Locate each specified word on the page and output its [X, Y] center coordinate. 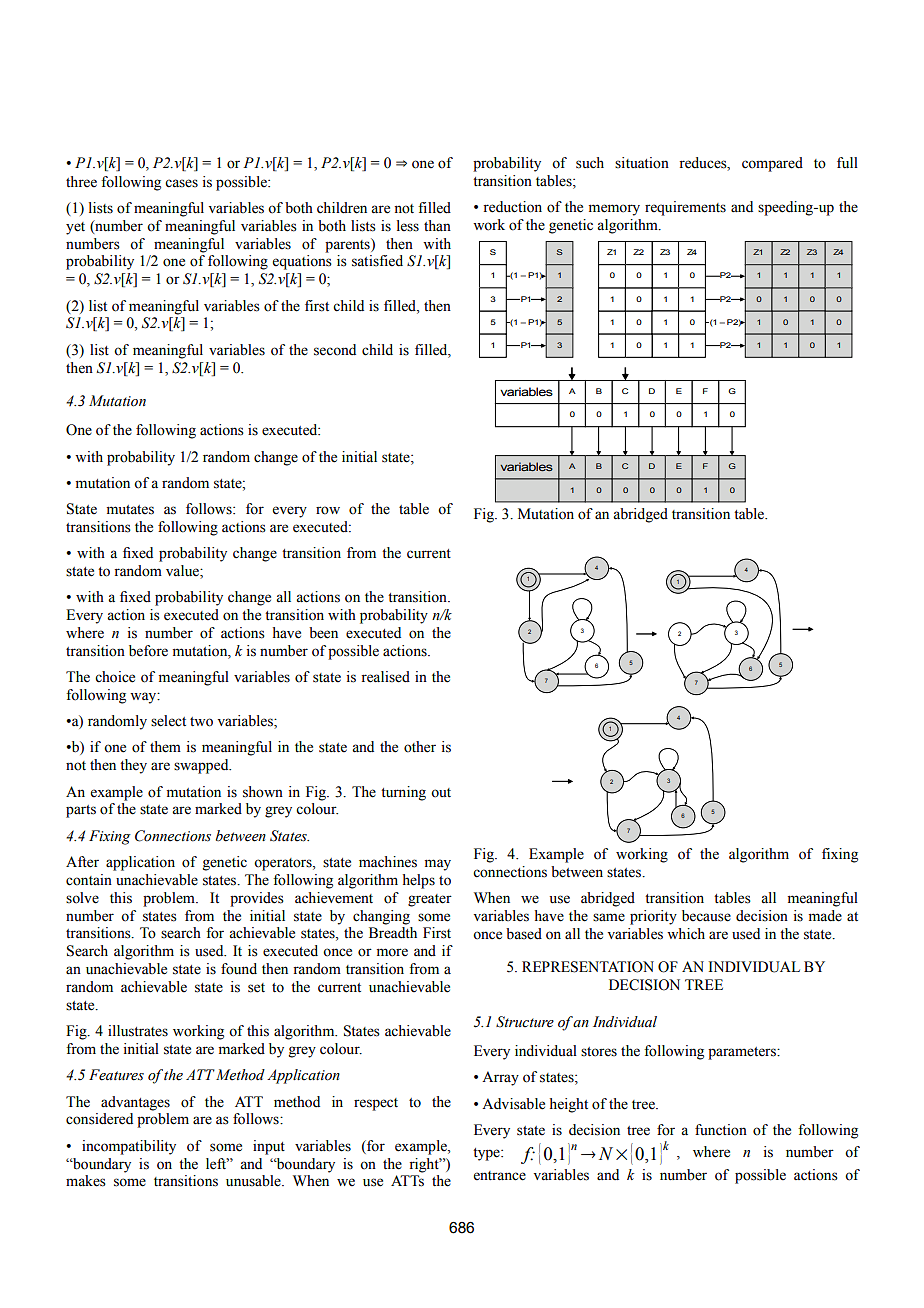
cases [181, 183]
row [328, 510]
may [438, 865]
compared [772, 164]
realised [385, 677]
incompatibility [129, 1147]
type [487, 1154]
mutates [130, 510]
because [706, 916]
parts [81, 811]
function [721, 1130]
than [437, 225]
